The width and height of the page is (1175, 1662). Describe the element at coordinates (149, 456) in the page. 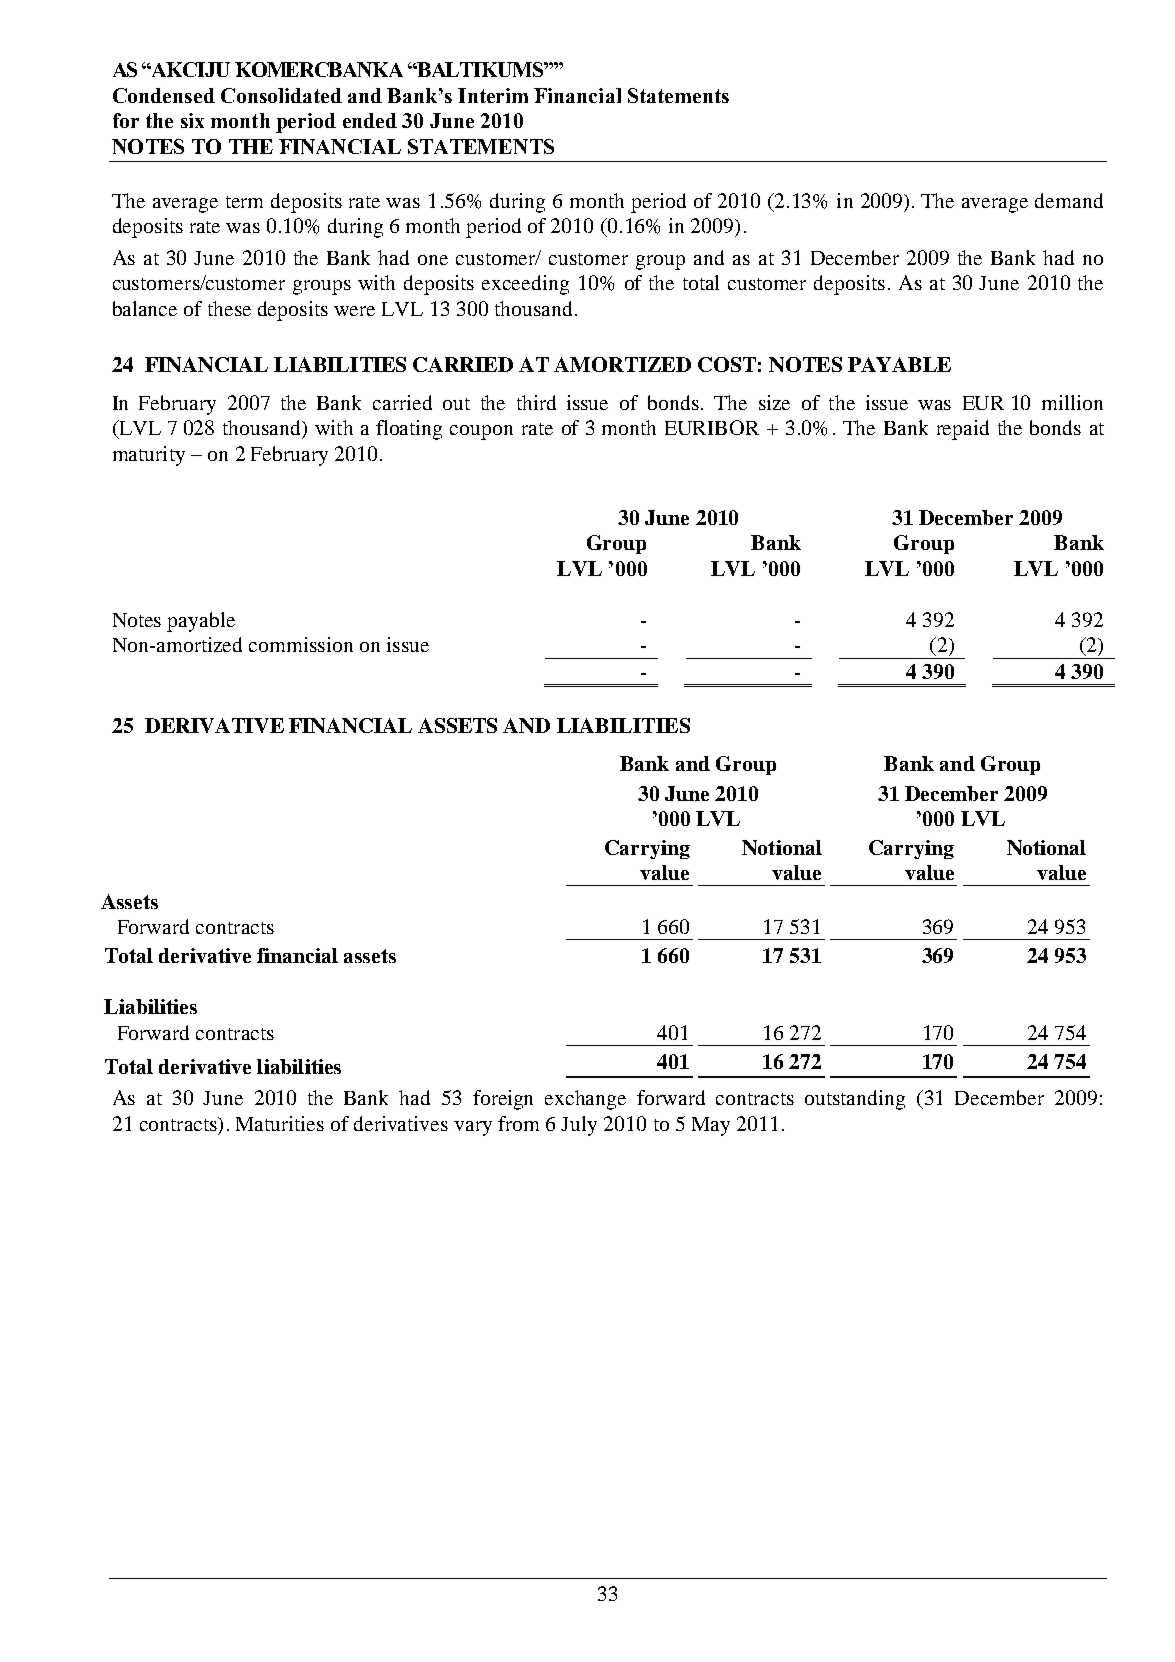

I see `maturity` at that location.
